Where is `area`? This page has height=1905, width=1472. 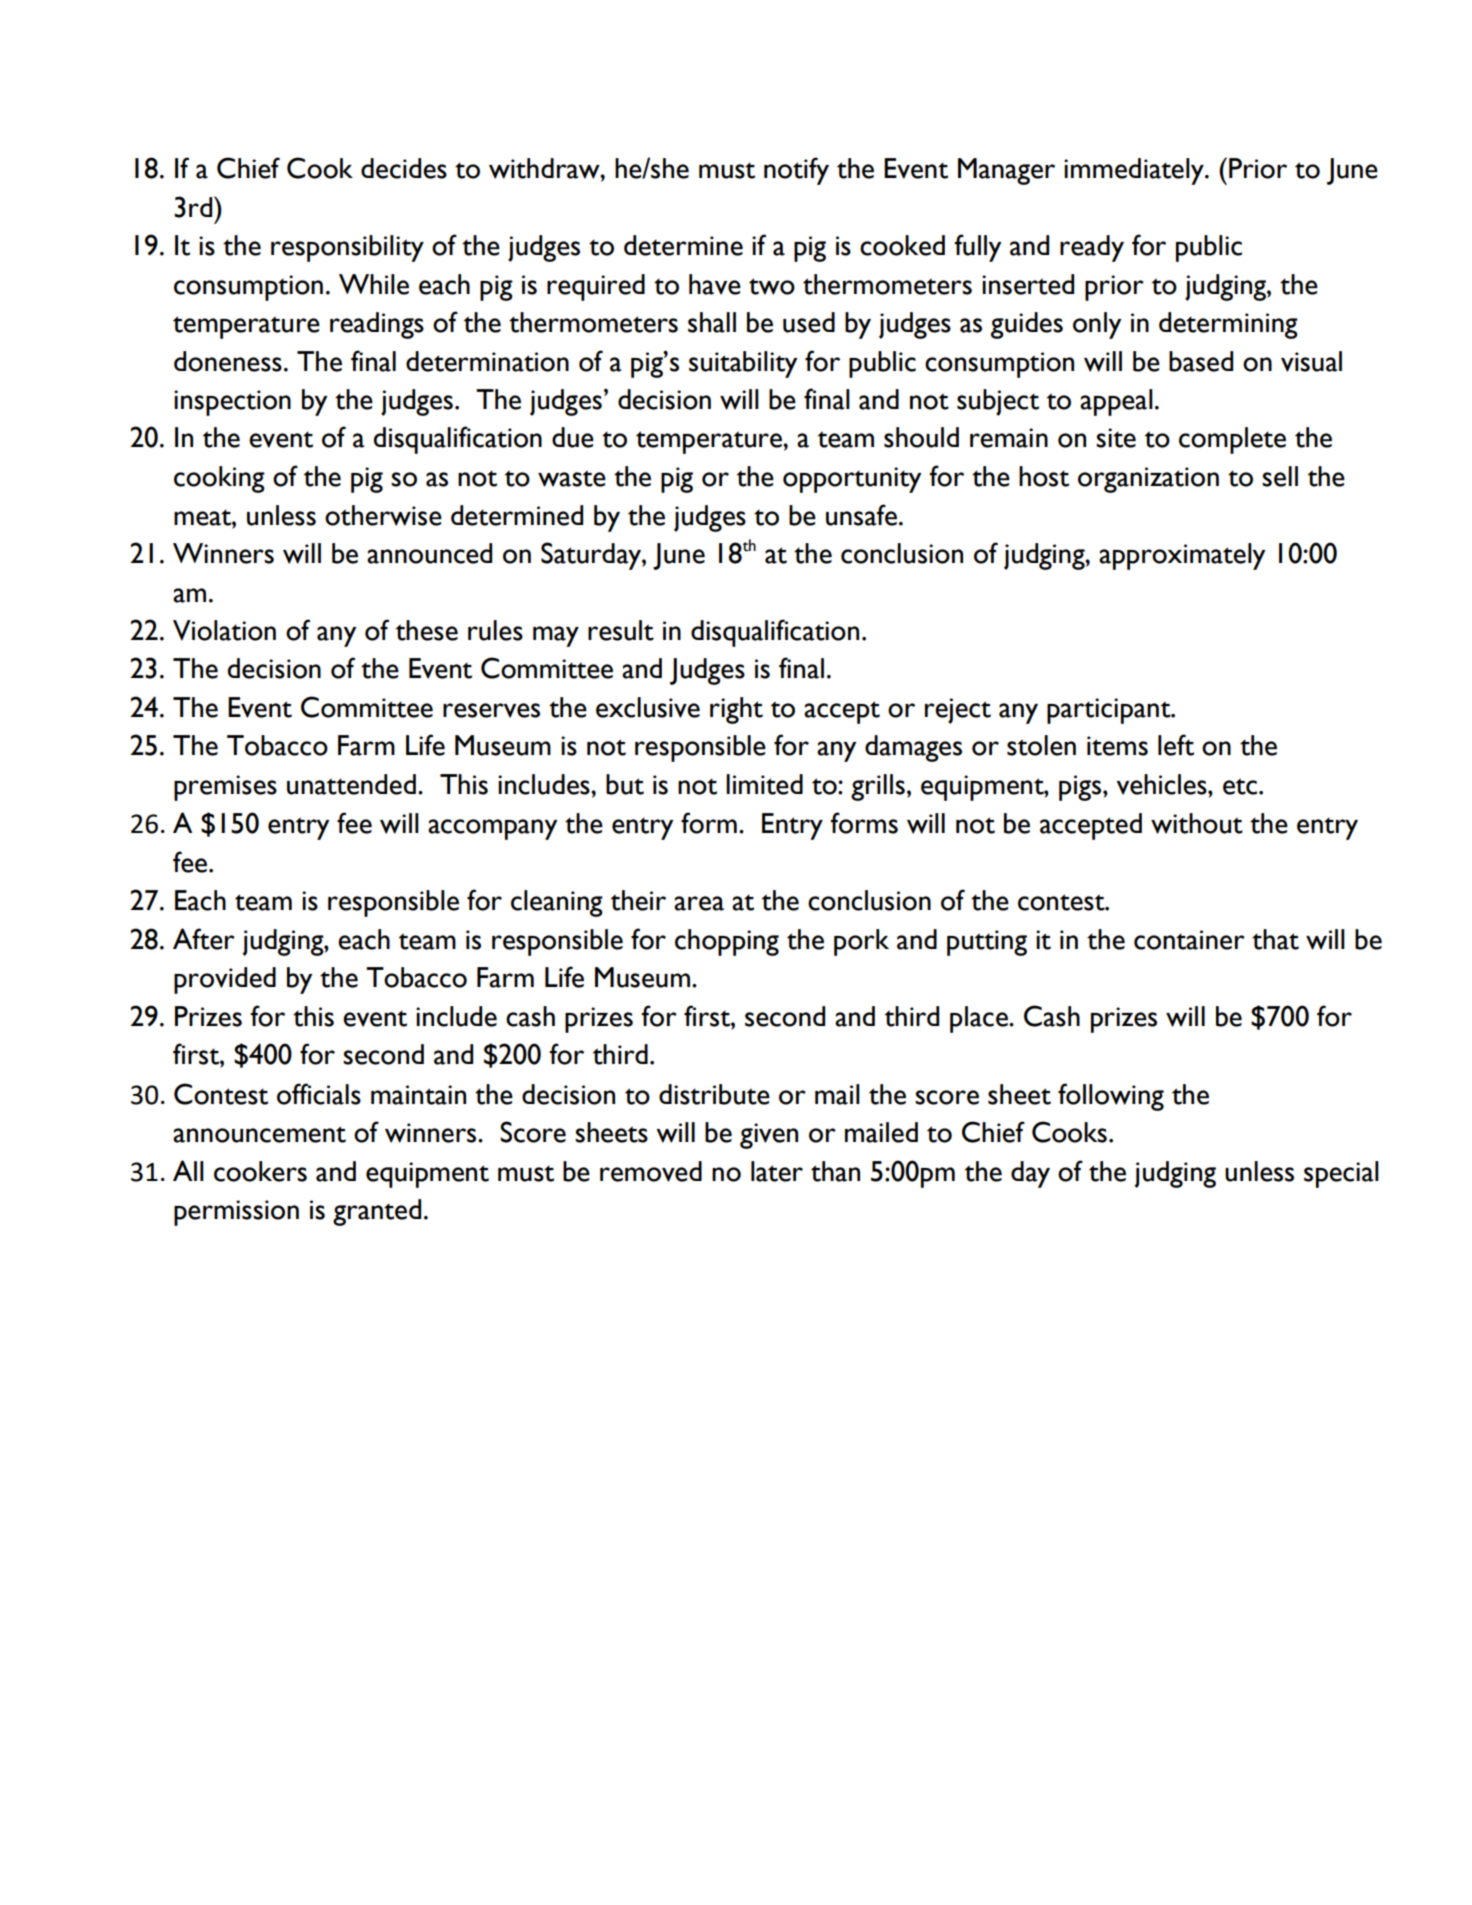
area is located at coordinates (699, 903).
